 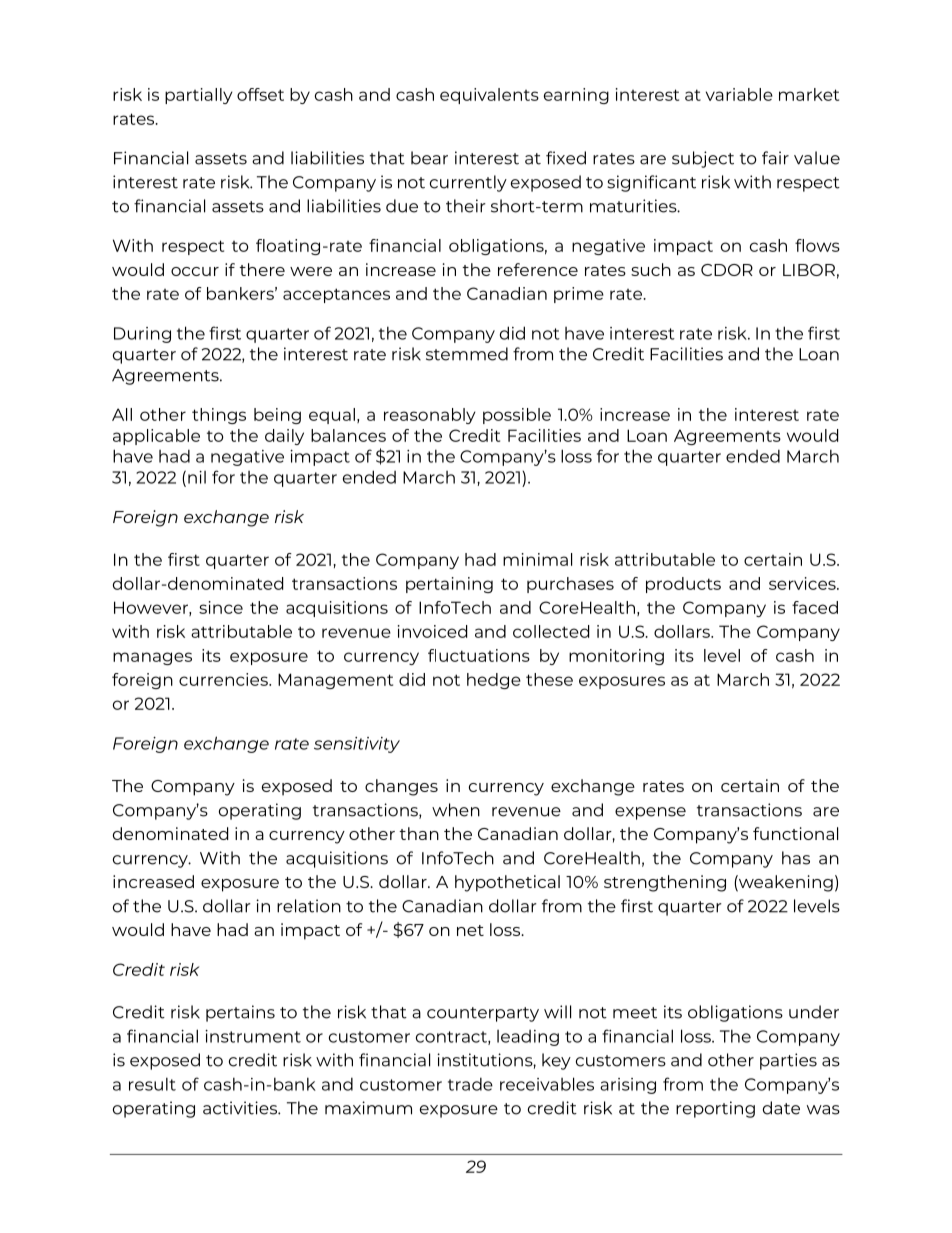 What do you see at coordinates (715, 1109) in the screenshot?
I see `reporting` at bounding box center [715, 1109].
